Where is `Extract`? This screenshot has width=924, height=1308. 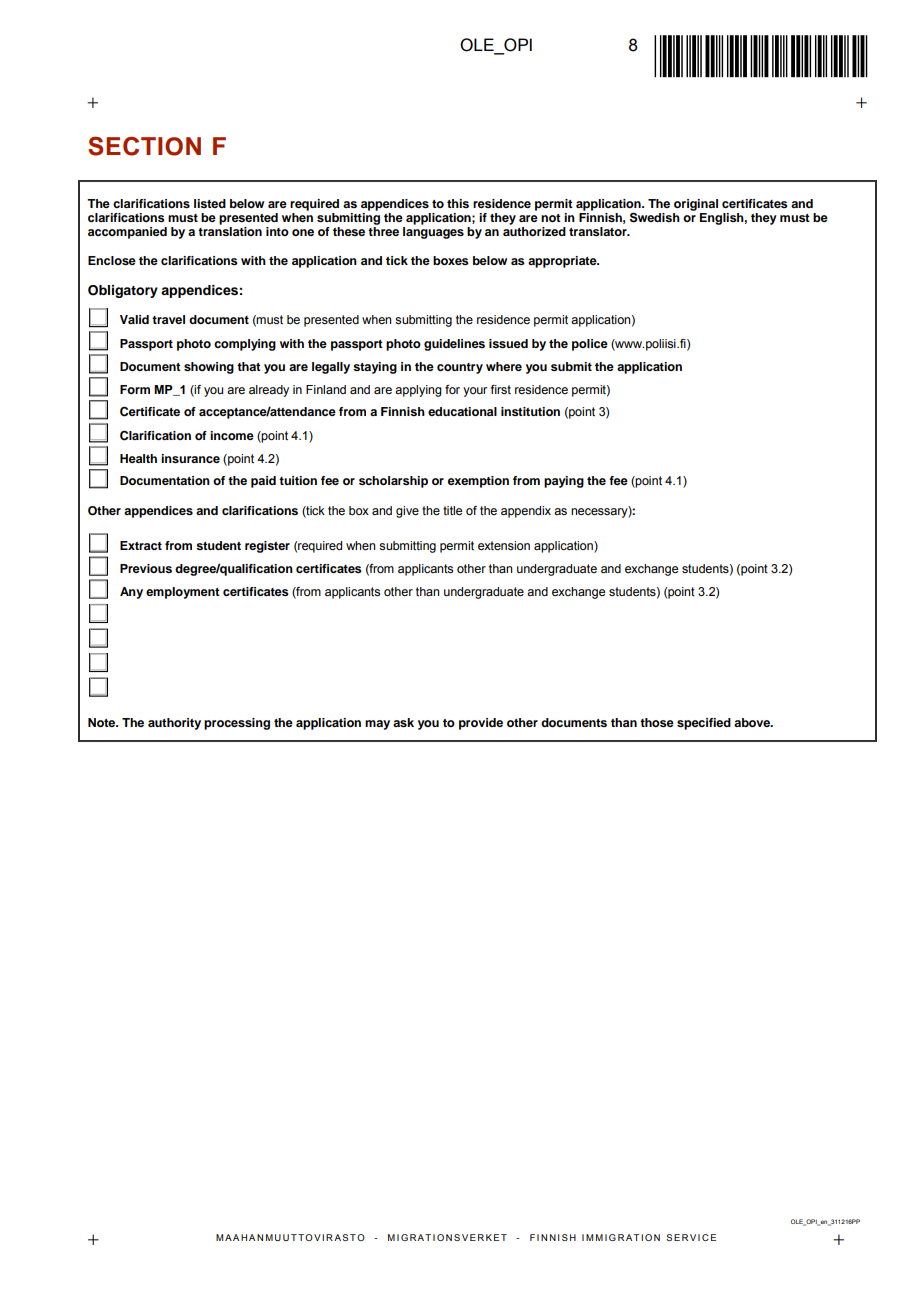
Extract is located at coordinates (141, 545).
